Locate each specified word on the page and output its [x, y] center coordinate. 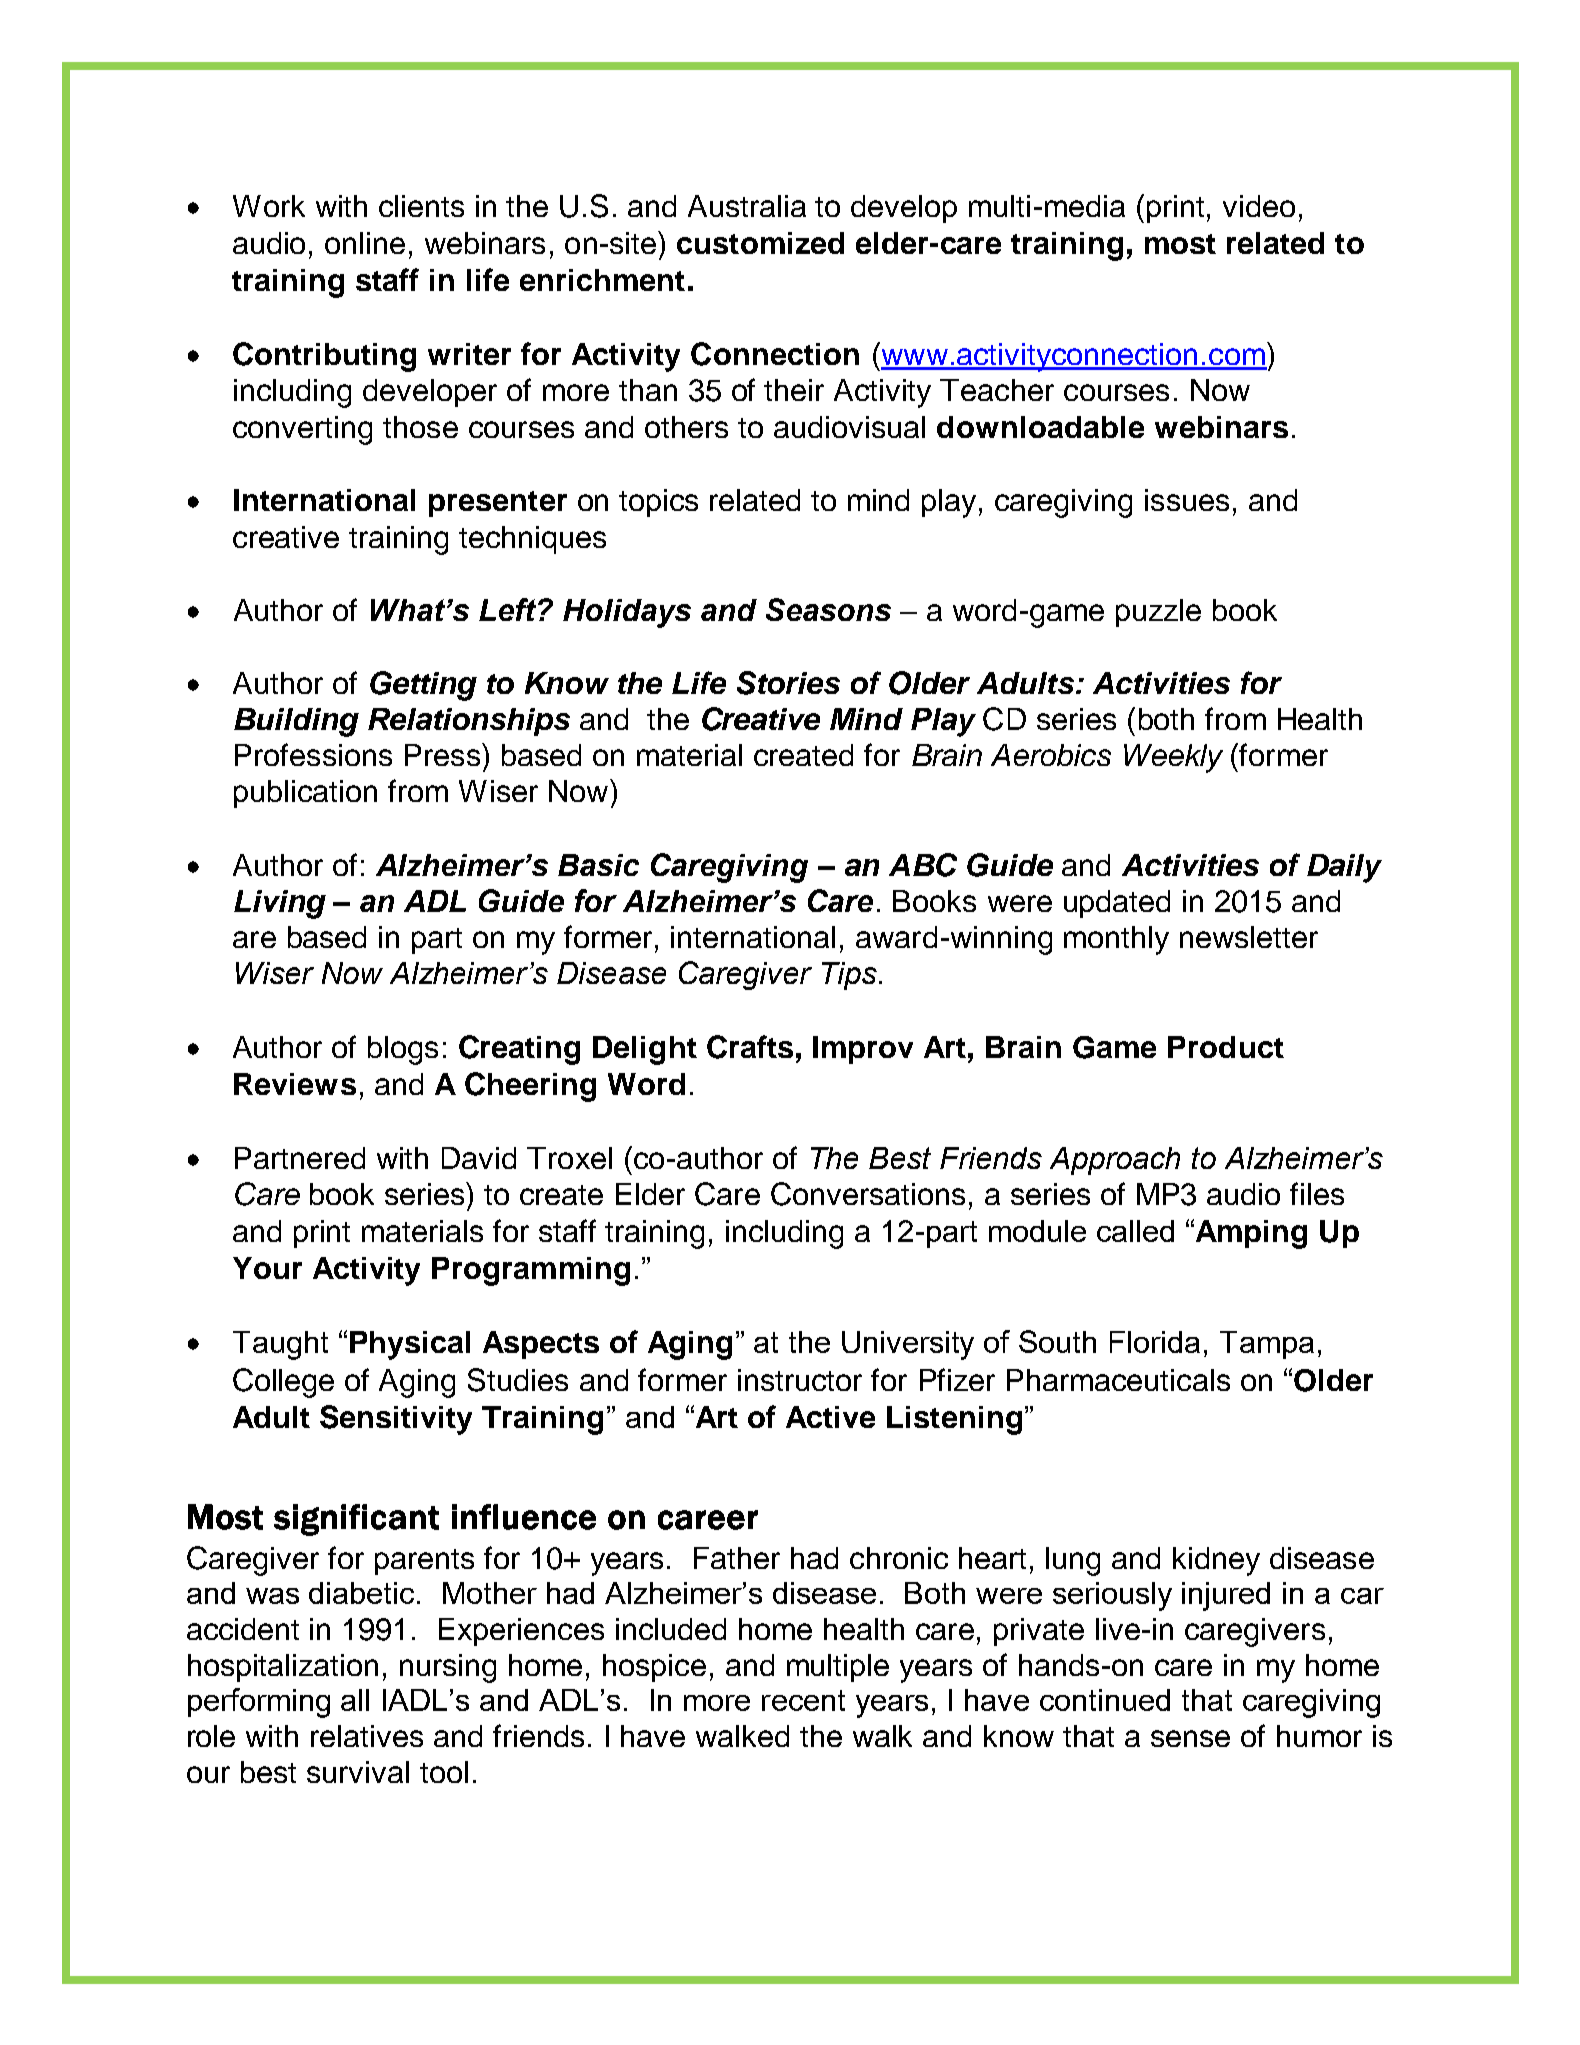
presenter [498, 504]
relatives [367, 1736]
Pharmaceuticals [1118, 1380]
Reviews [295, 1084]
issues [1187, 500]
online [365, 243]
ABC [923, 865]
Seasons [828, 609]
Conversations [868, 1194]
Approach [1115, 1161]
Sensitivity [396, 1420]
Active [830, 1417]
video [1259, 206]
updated [1117, 904]
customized [760, 243]
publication [305, 794]
